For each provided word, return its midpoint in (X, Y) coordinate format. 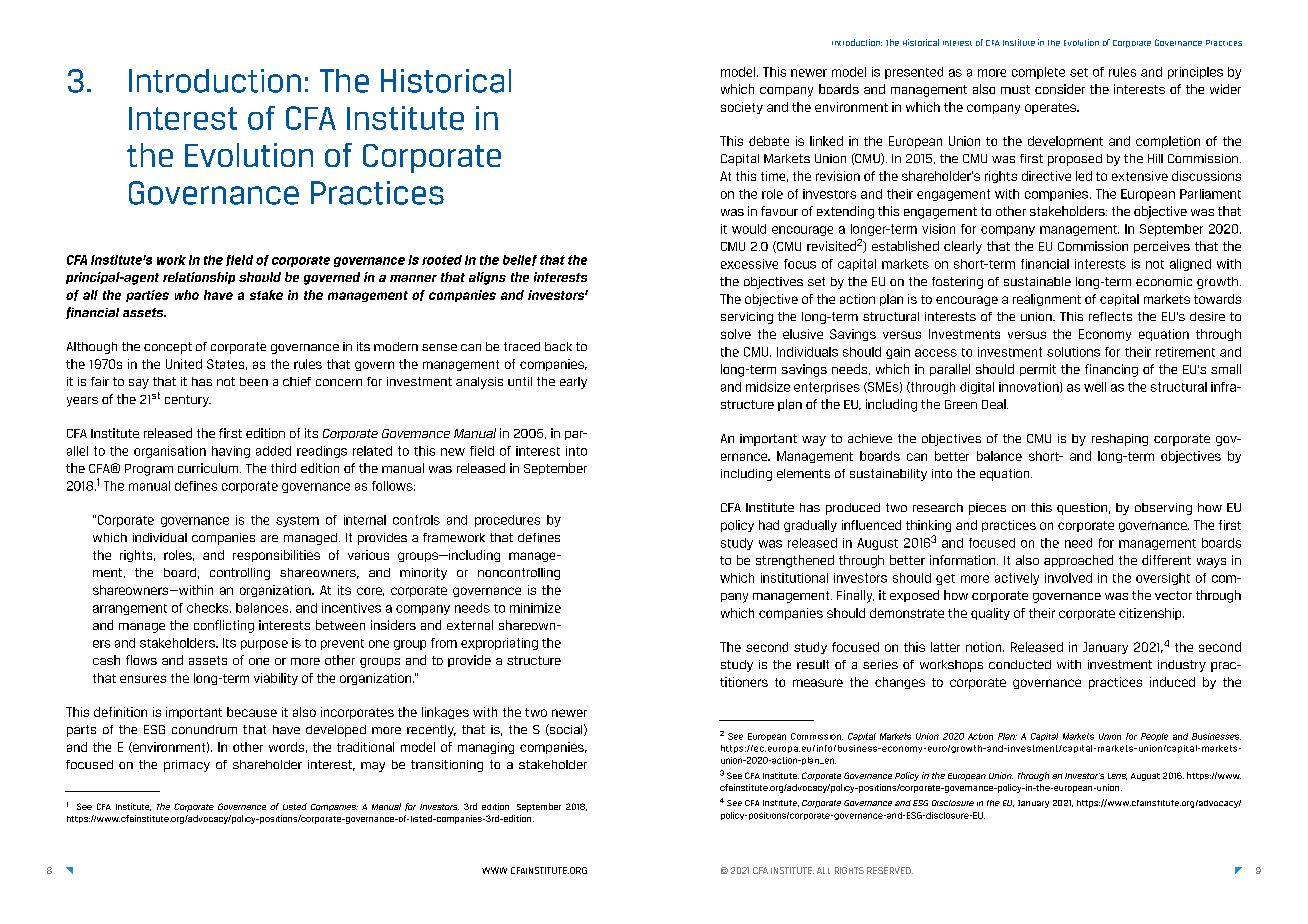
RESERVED (890, 870)
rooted (442, 260)
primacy (187, 766)
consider (1060, 89)
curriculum (209, 468)
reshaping (1120, 440)
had (769, 525)
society (742, 108)
